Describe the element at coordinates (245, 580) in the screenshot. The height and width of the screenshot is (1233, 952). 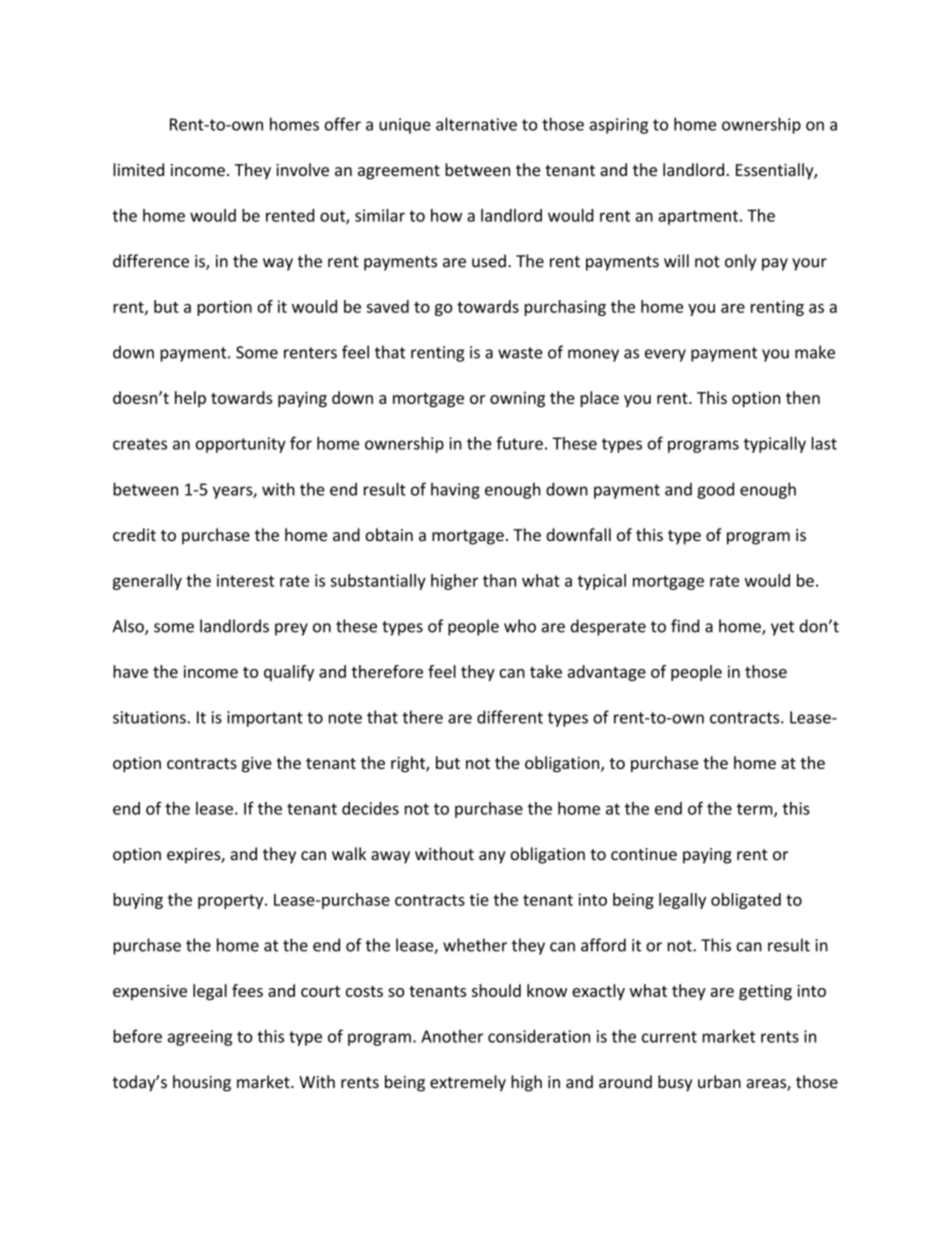
I see `interest` at that location.
